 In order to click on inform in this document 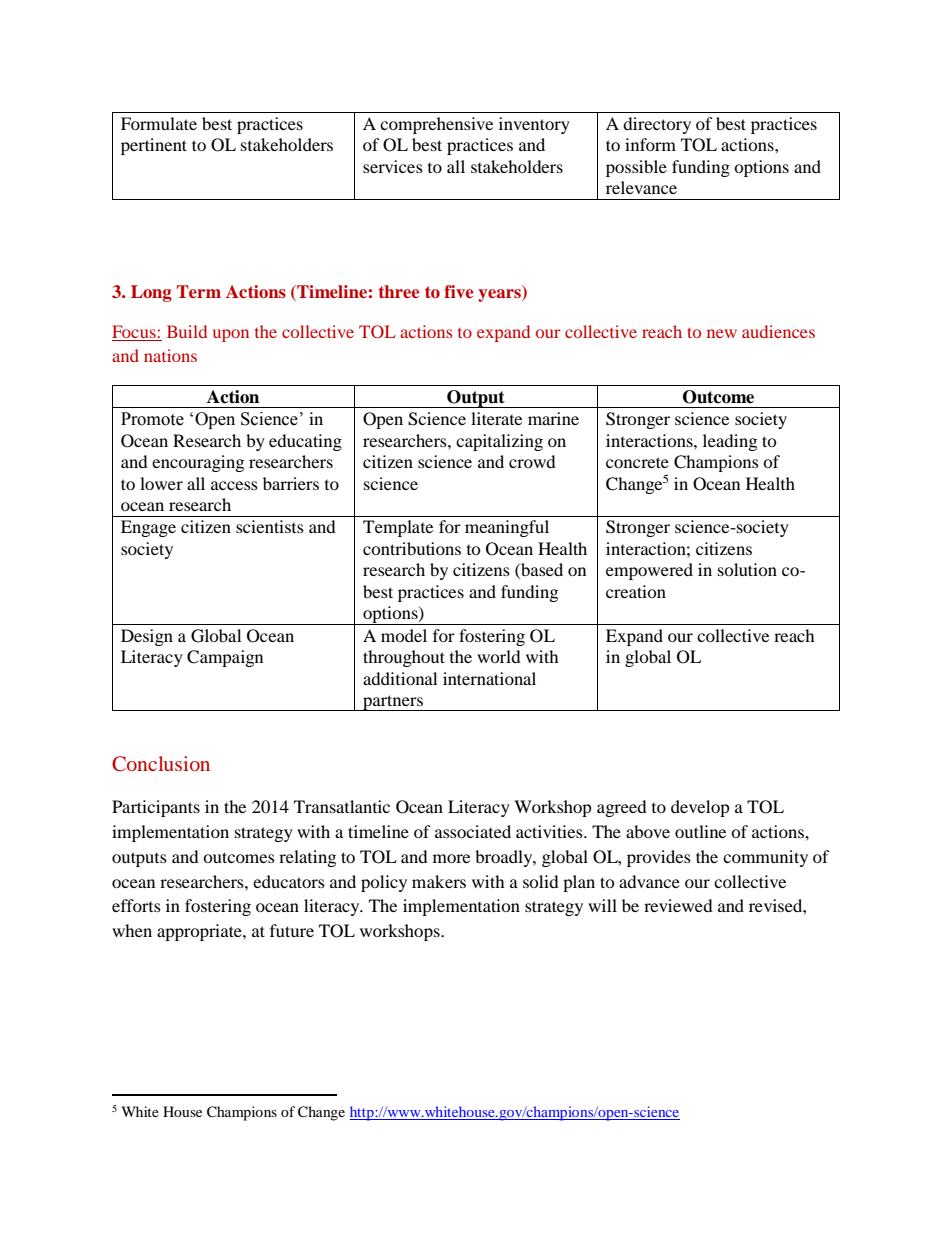, I will do `click(650, 144)`.
